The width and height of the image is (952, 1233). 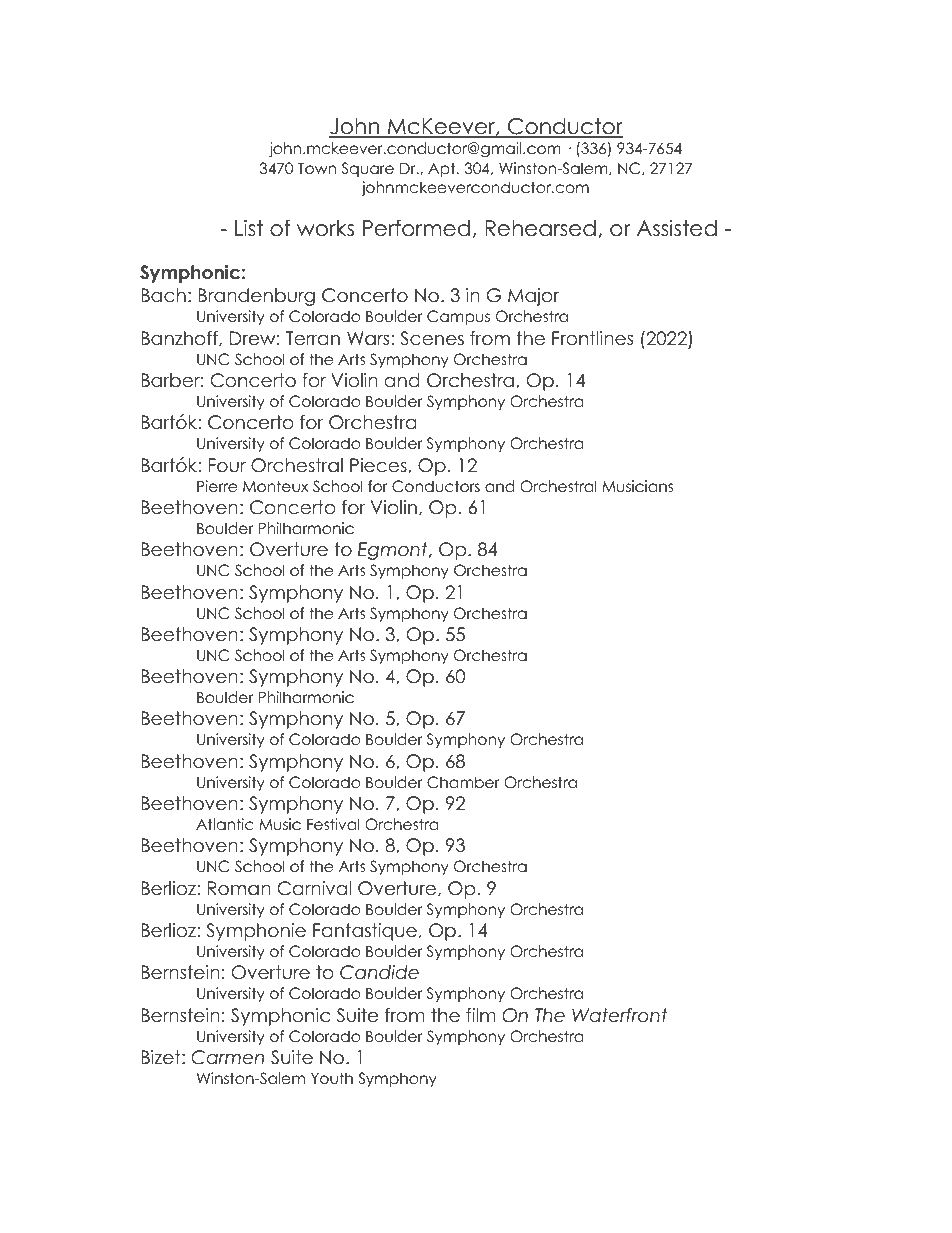 What do you see at coordinates (225, 824) in the image?
I see `Atlantic` at bounding box center [225, 824].
